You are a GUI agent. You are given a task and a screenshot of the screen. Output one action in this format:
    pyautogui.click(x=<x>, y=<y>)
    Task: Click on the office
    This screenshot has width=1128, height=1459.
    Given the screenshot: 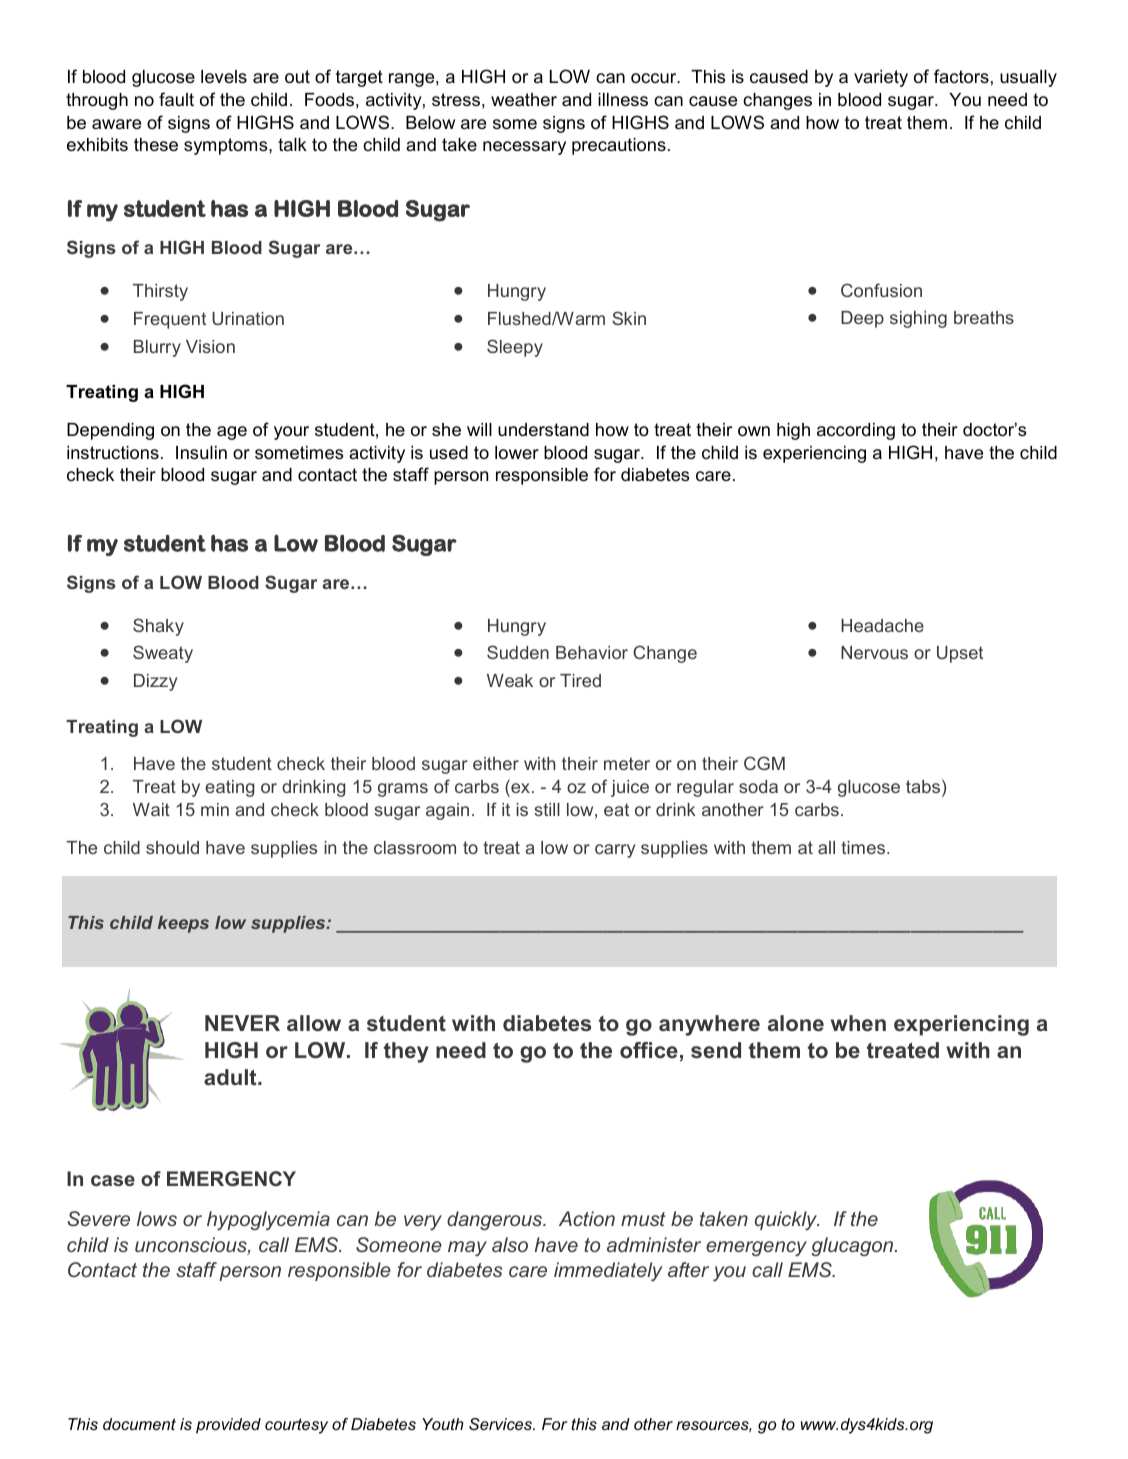 What is the action you would take?
    pyautogui.click(x=649, y=1050)
